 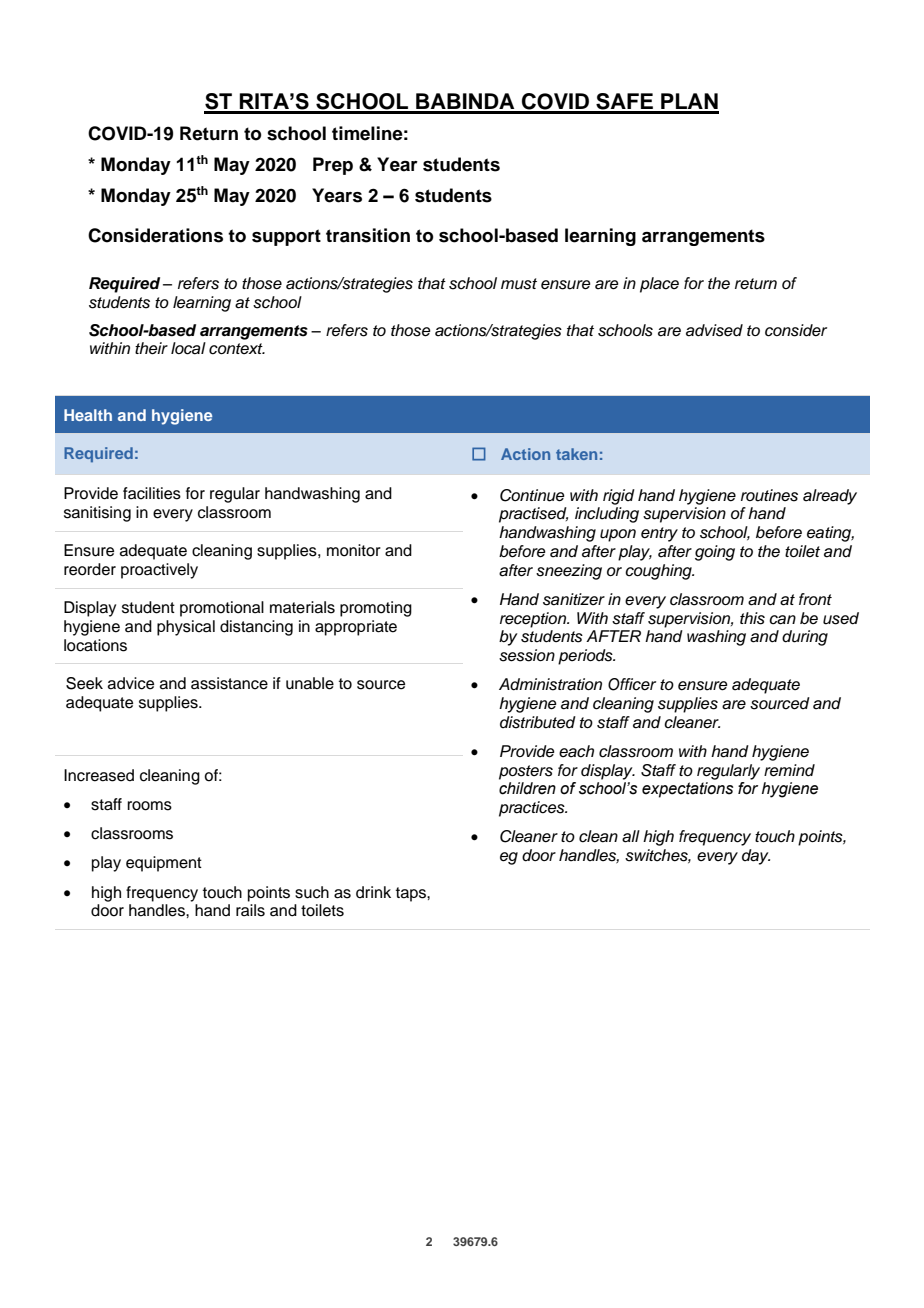 What do you see at coordinates (186, 628) in the screenshot?
I see `physical` at bounding box center [186, 628].
